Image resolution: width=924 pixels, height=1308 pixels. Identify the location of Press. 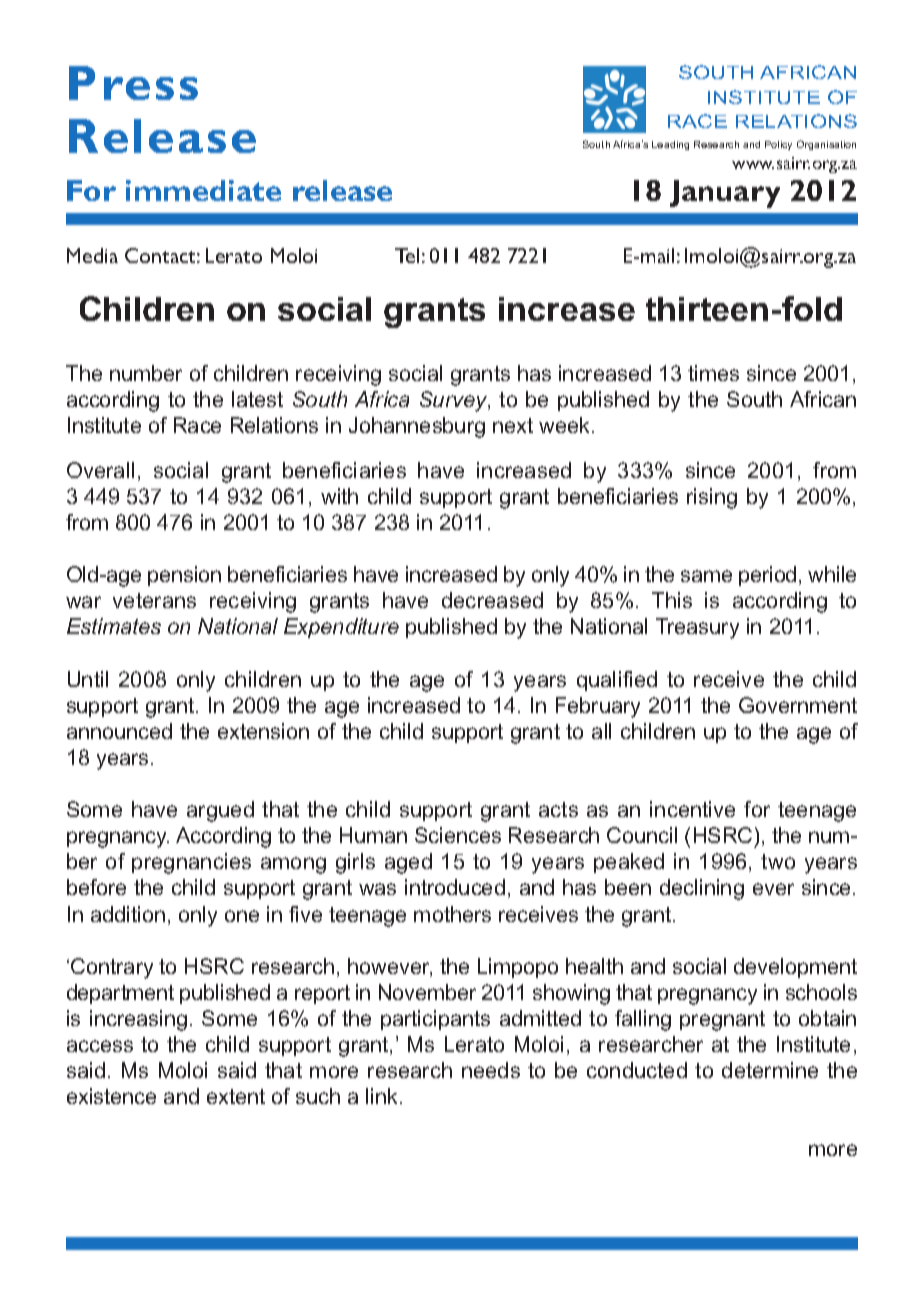
(133, 83).
